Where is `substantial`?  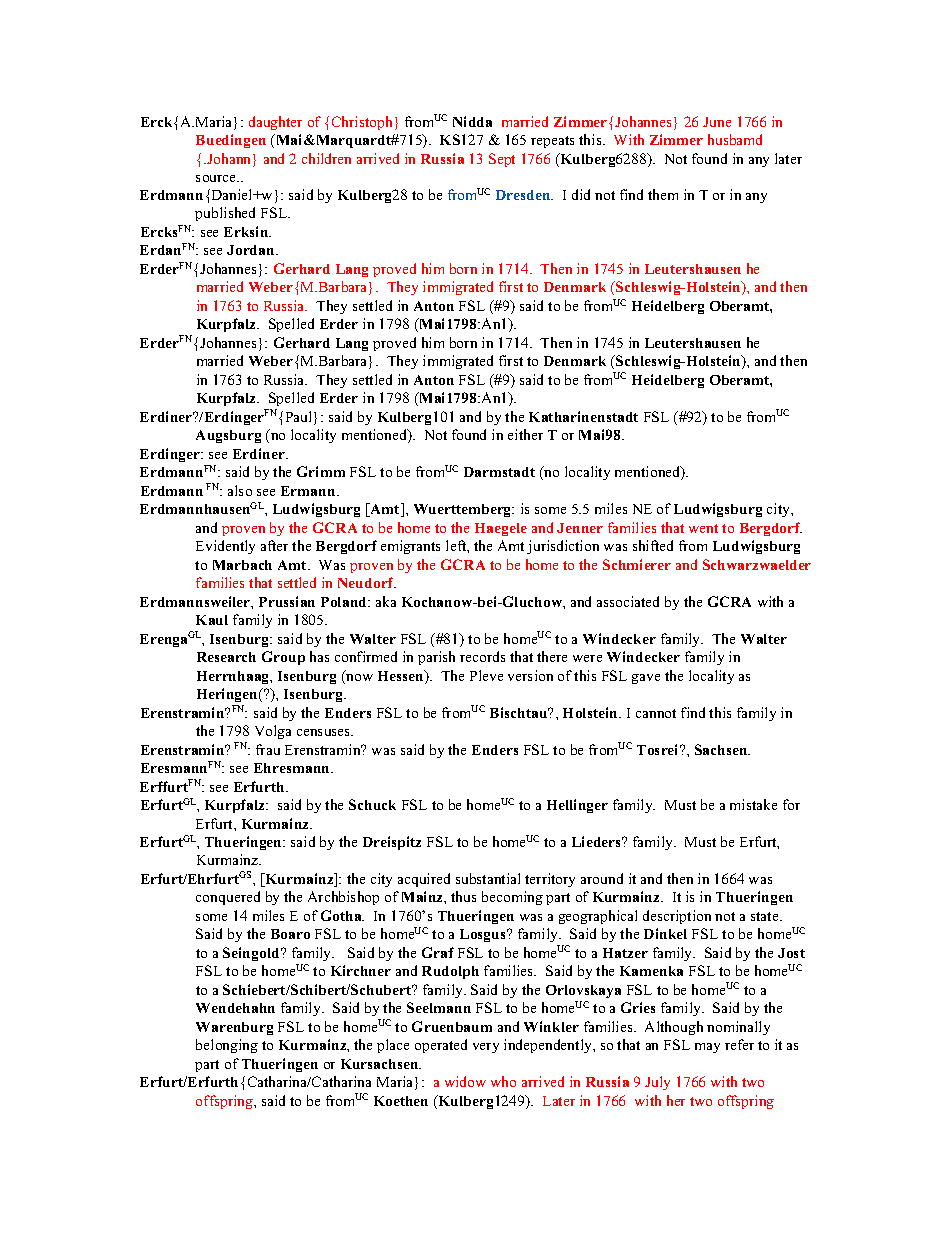 substantial is located at coordinates (488, 878).
